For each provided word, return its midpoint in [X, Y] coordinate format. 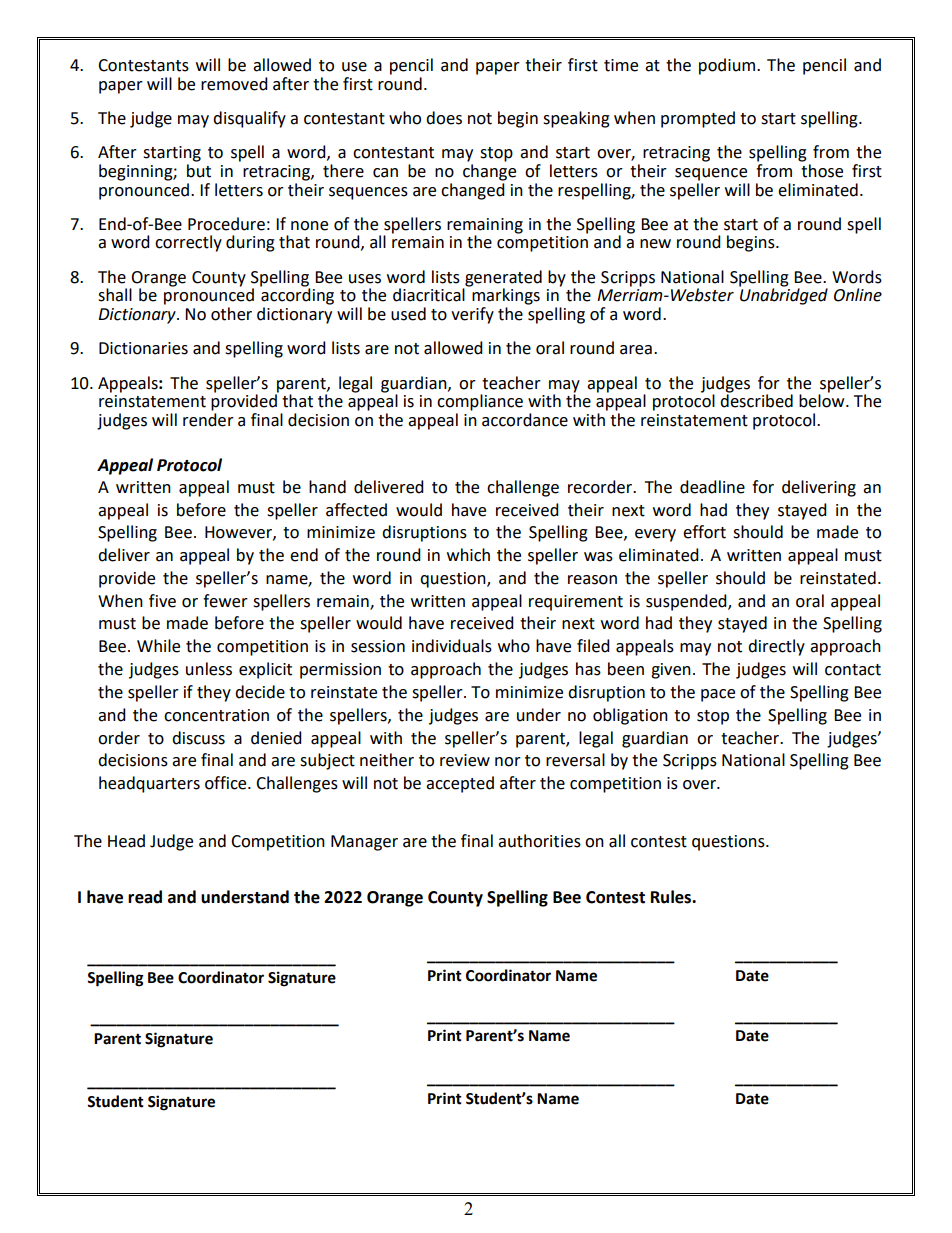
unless [209, 669]
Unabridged [783, 295]
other [231, 314]
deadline [712, 487]
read [145, 897]
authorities [539, 841]
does [444, 118]
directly [776, 647]
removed [234, 84]
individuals [452, 646]
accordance [525, 420]
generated [503, 278]
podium [728, 66]
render [208, 420]
